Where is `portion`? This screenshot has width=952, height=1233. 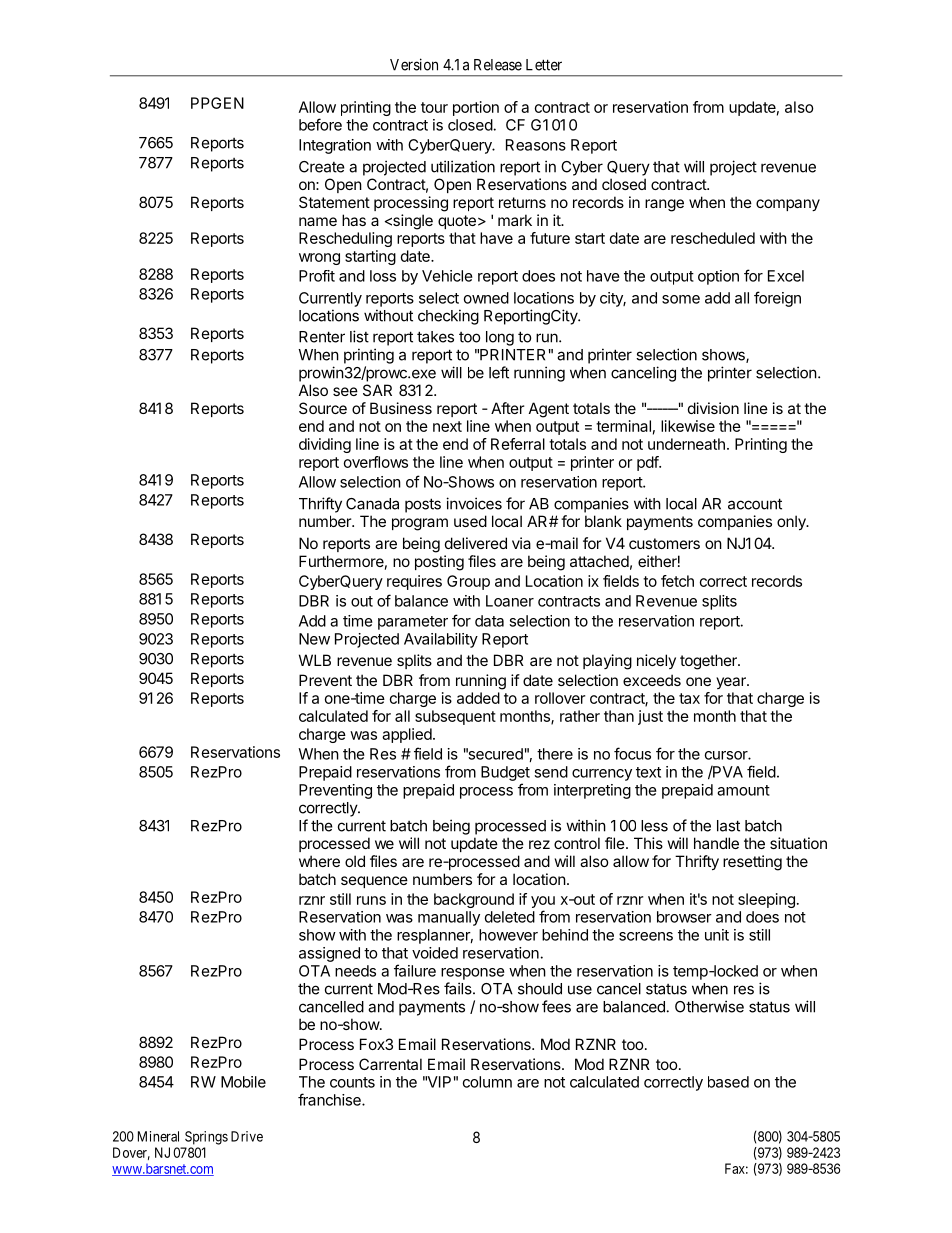 portion is located at coordinates (476, 108).
